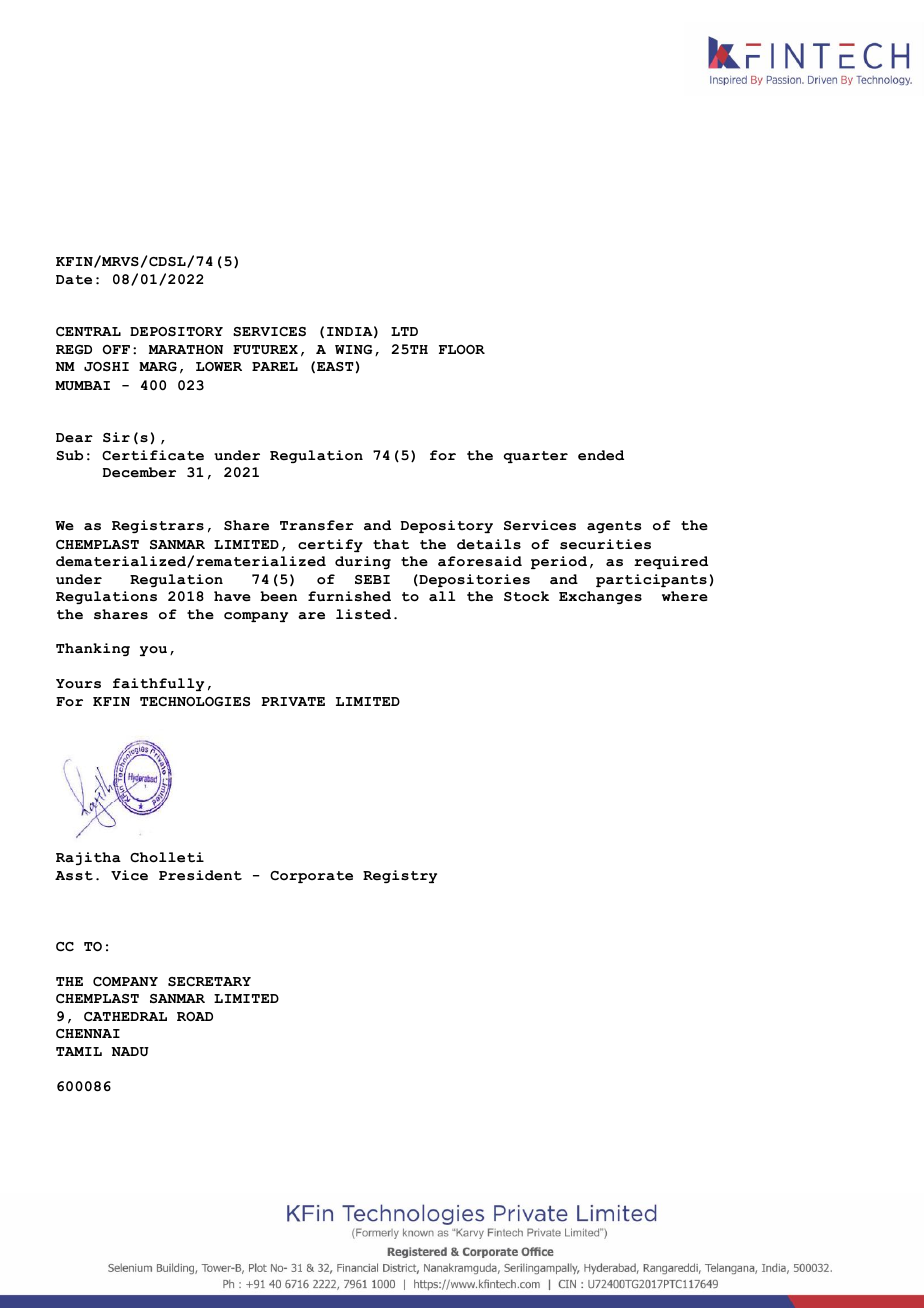 Image resolution: width=924 pixels, height=1308 pixels. Describe the element at coordinates (462, 350) in the page. I see `FLOOR` at that location.
